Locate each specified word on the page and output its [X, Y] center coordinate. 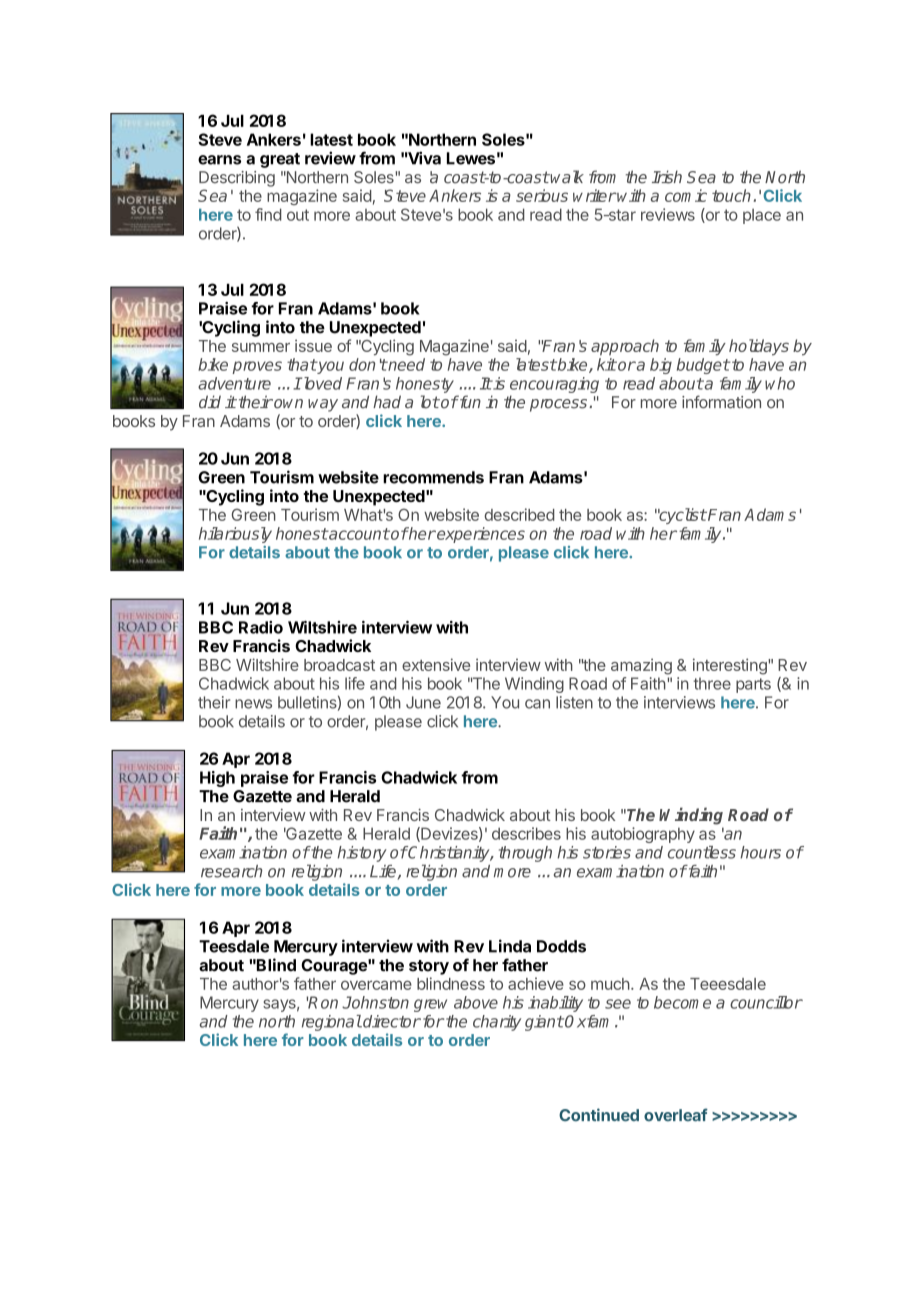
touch [731, 195]
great [280, 160]
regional [332, 1023]
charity [497, 1023]
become [682, 1002]
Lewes [471, 158]
